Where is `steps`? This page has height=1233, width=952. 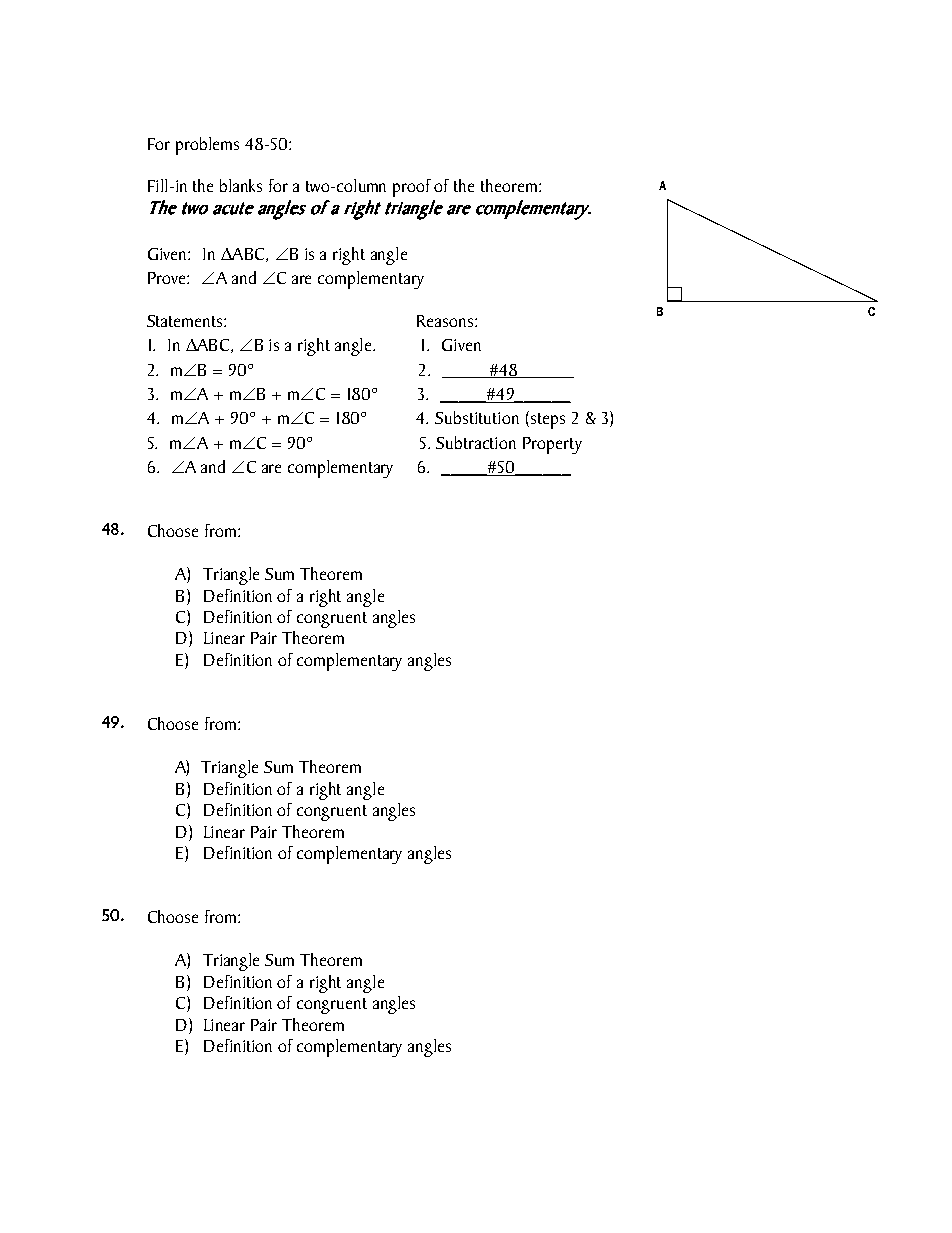
steps is located at coordinates (548, 421).
